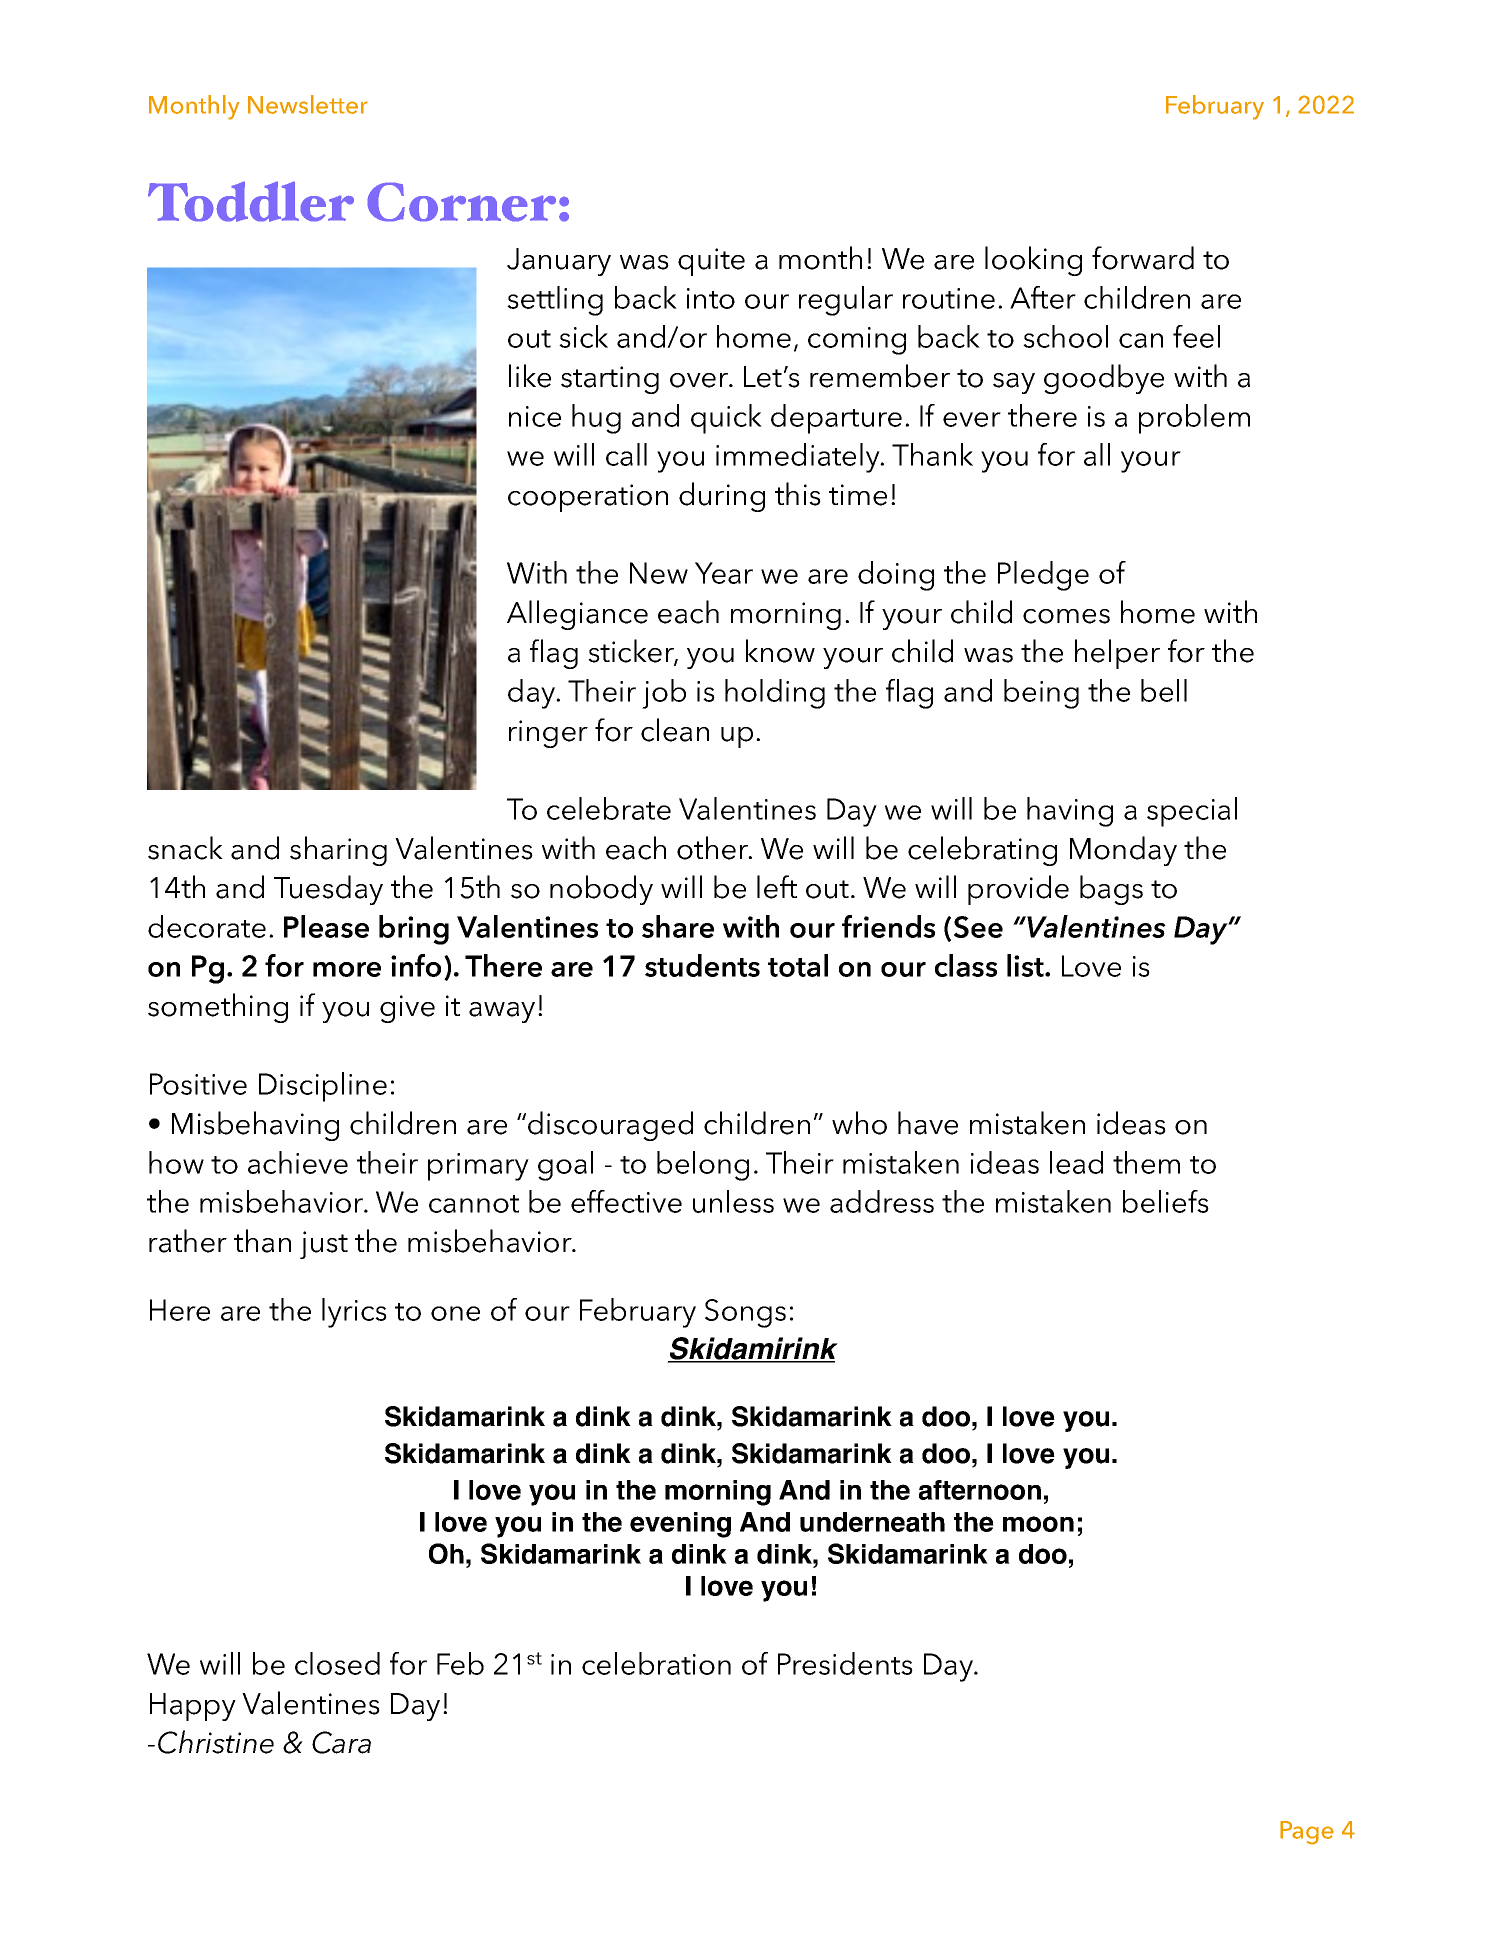  Describe the element at coordinates (711, 262) in the document. I see `quite` at that location.
